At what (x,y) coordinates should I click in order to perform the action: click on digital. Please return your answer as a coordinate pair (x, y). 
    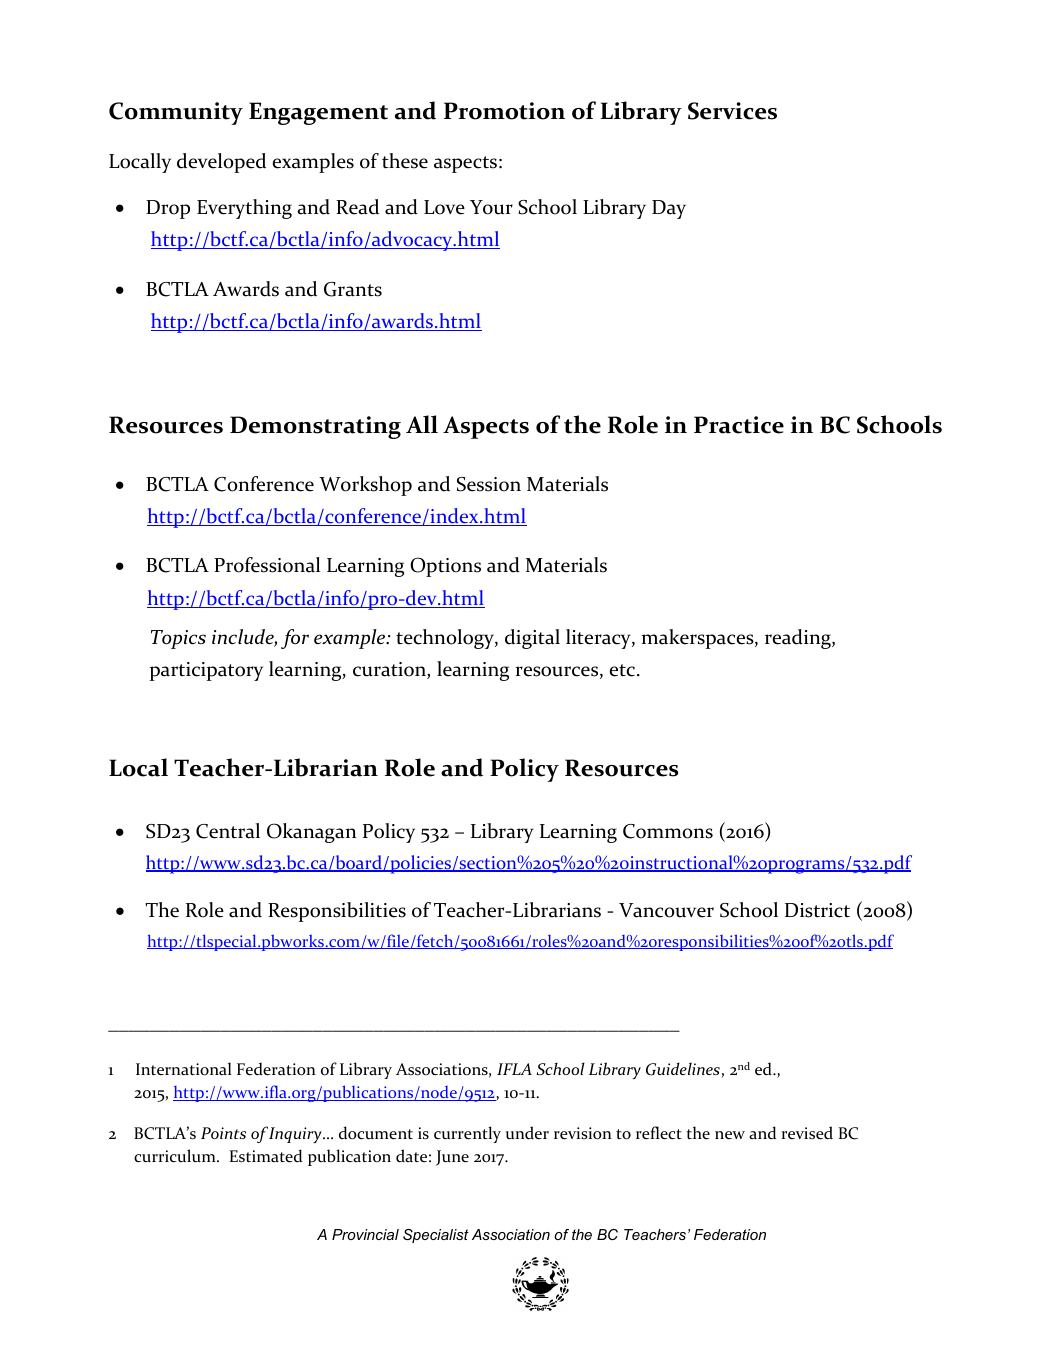
    Looking at the image, I should click on (532, 639).
